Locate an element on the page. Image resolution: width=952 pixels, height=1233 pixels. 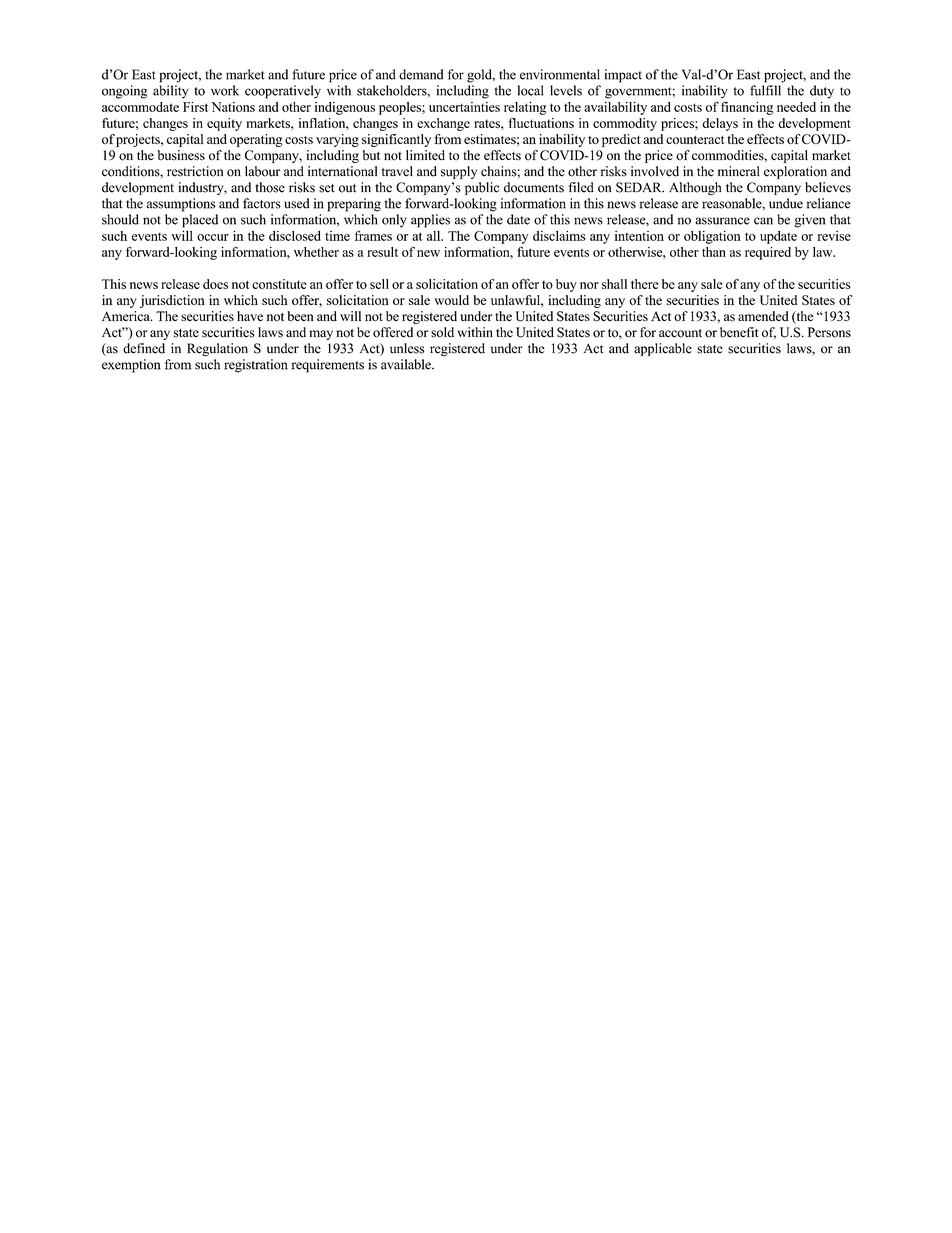
Regulation is located at coordinates (217, 350).
